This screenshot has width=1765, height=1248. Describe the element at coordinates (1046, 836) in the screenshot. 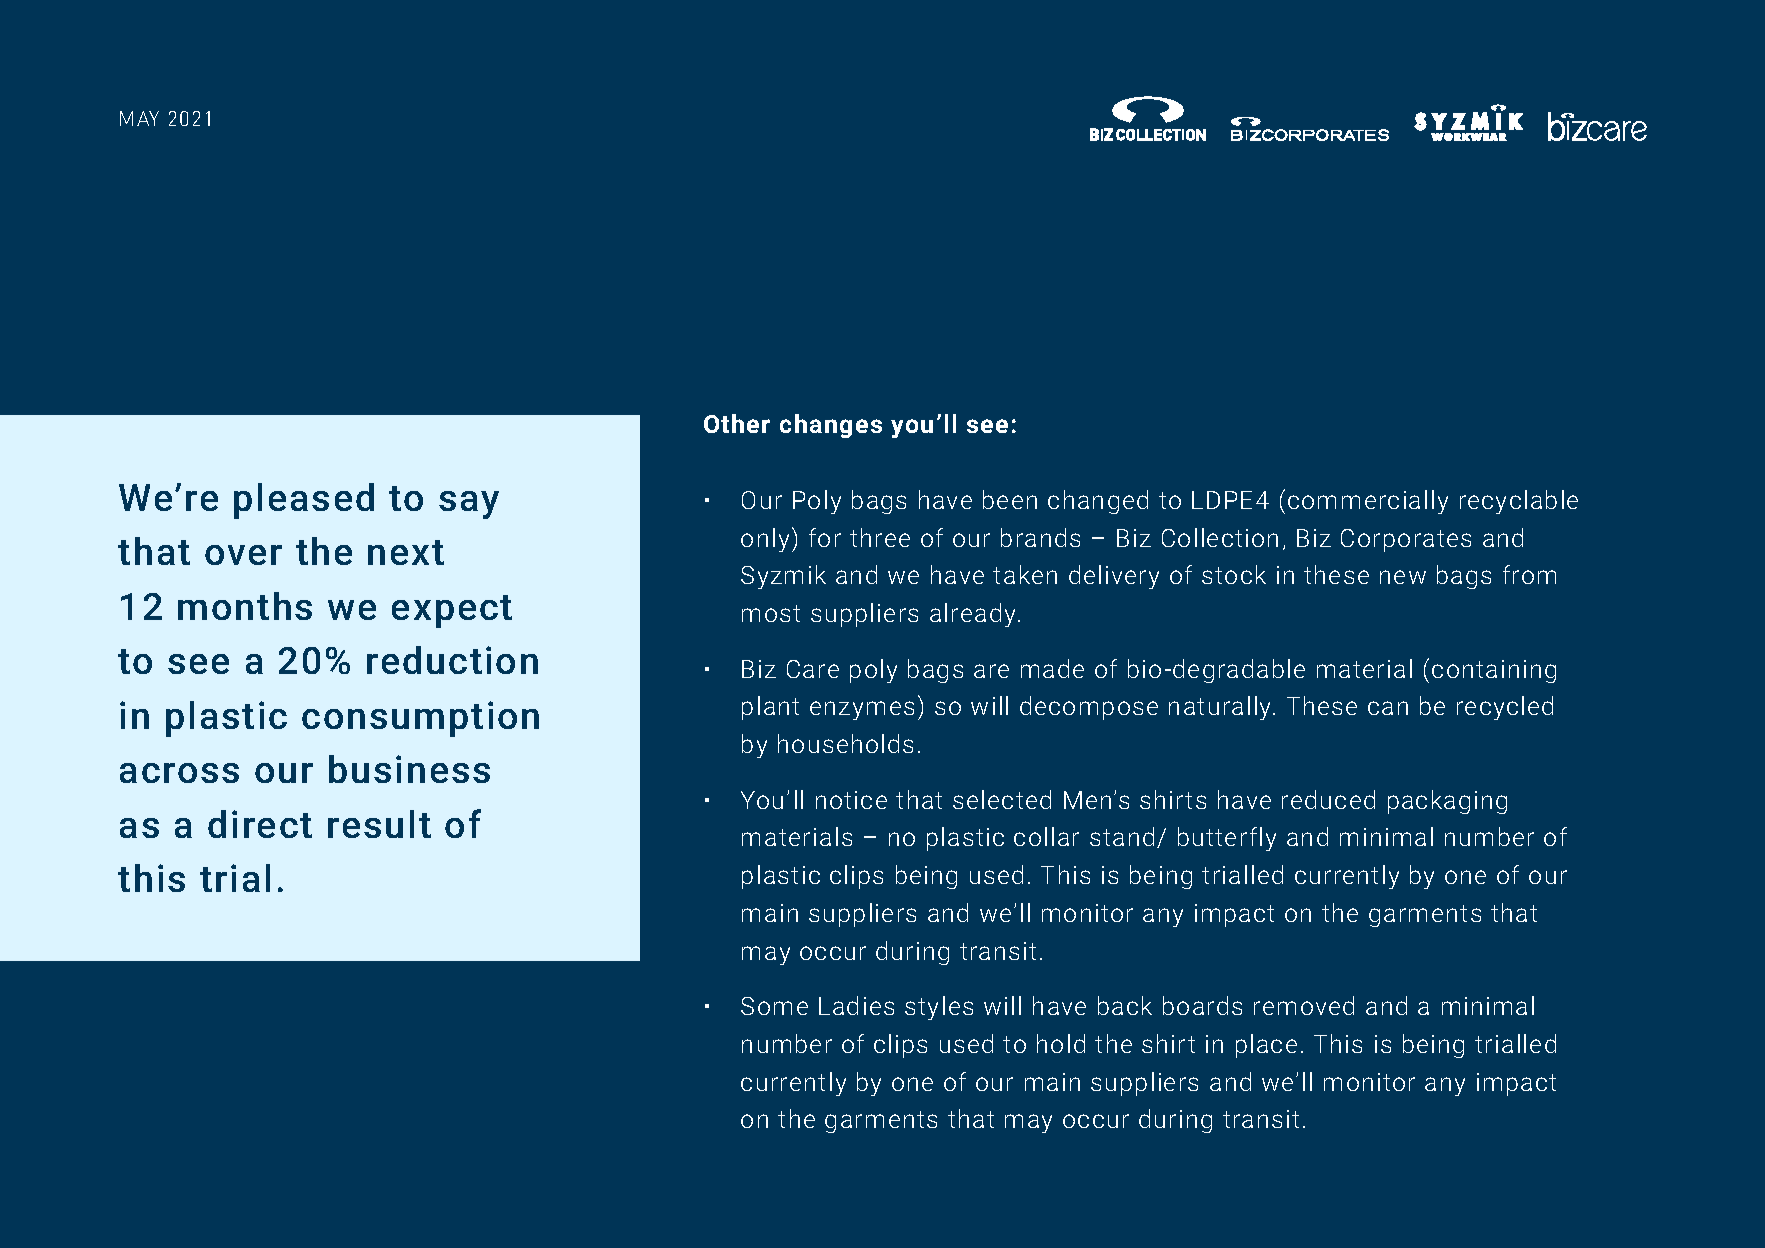

I see `collar` at that location.
